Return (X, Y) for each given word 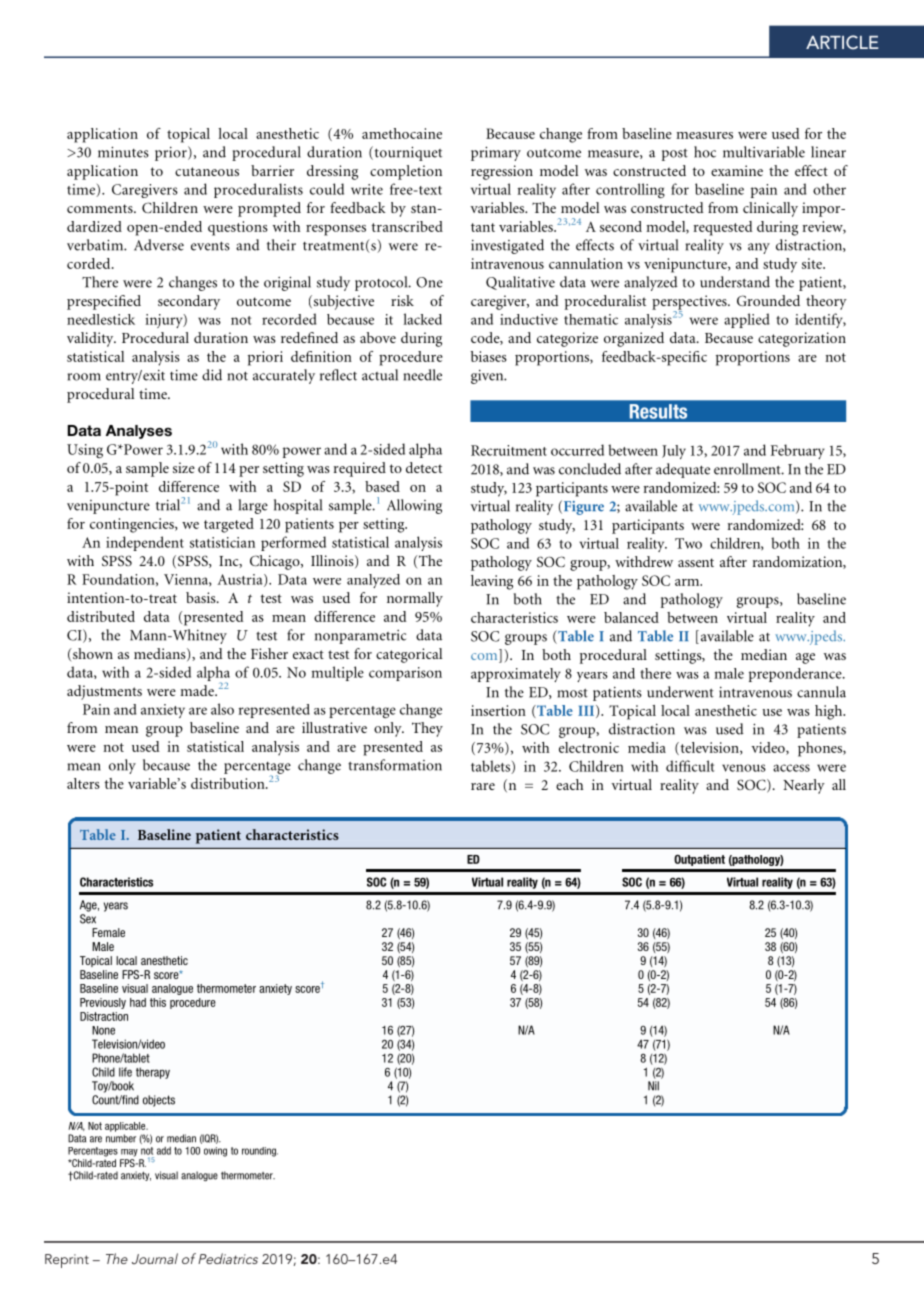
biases (489, 356)
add (164, 1151)
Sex (88, 919)
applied (746, 320)
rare (483, 786)
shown (92, 653)
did (212, 375)
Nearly (804, 786)
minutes (123, 152)
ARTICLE (842, 42)
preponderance (796, 675)
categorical (409, 655)
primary (496, 153)
